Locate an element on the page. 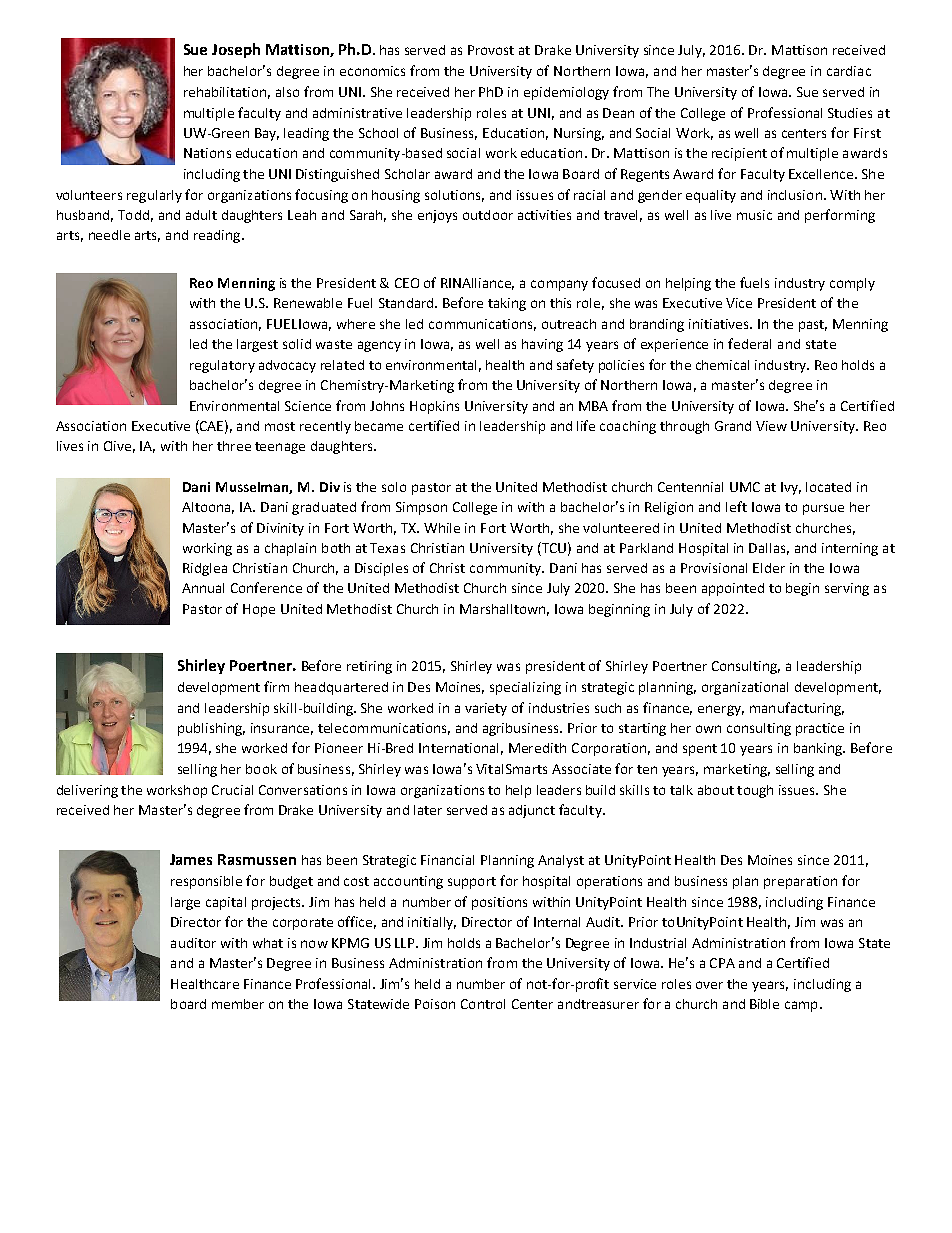  member is located at coordinates (238, 1004).
